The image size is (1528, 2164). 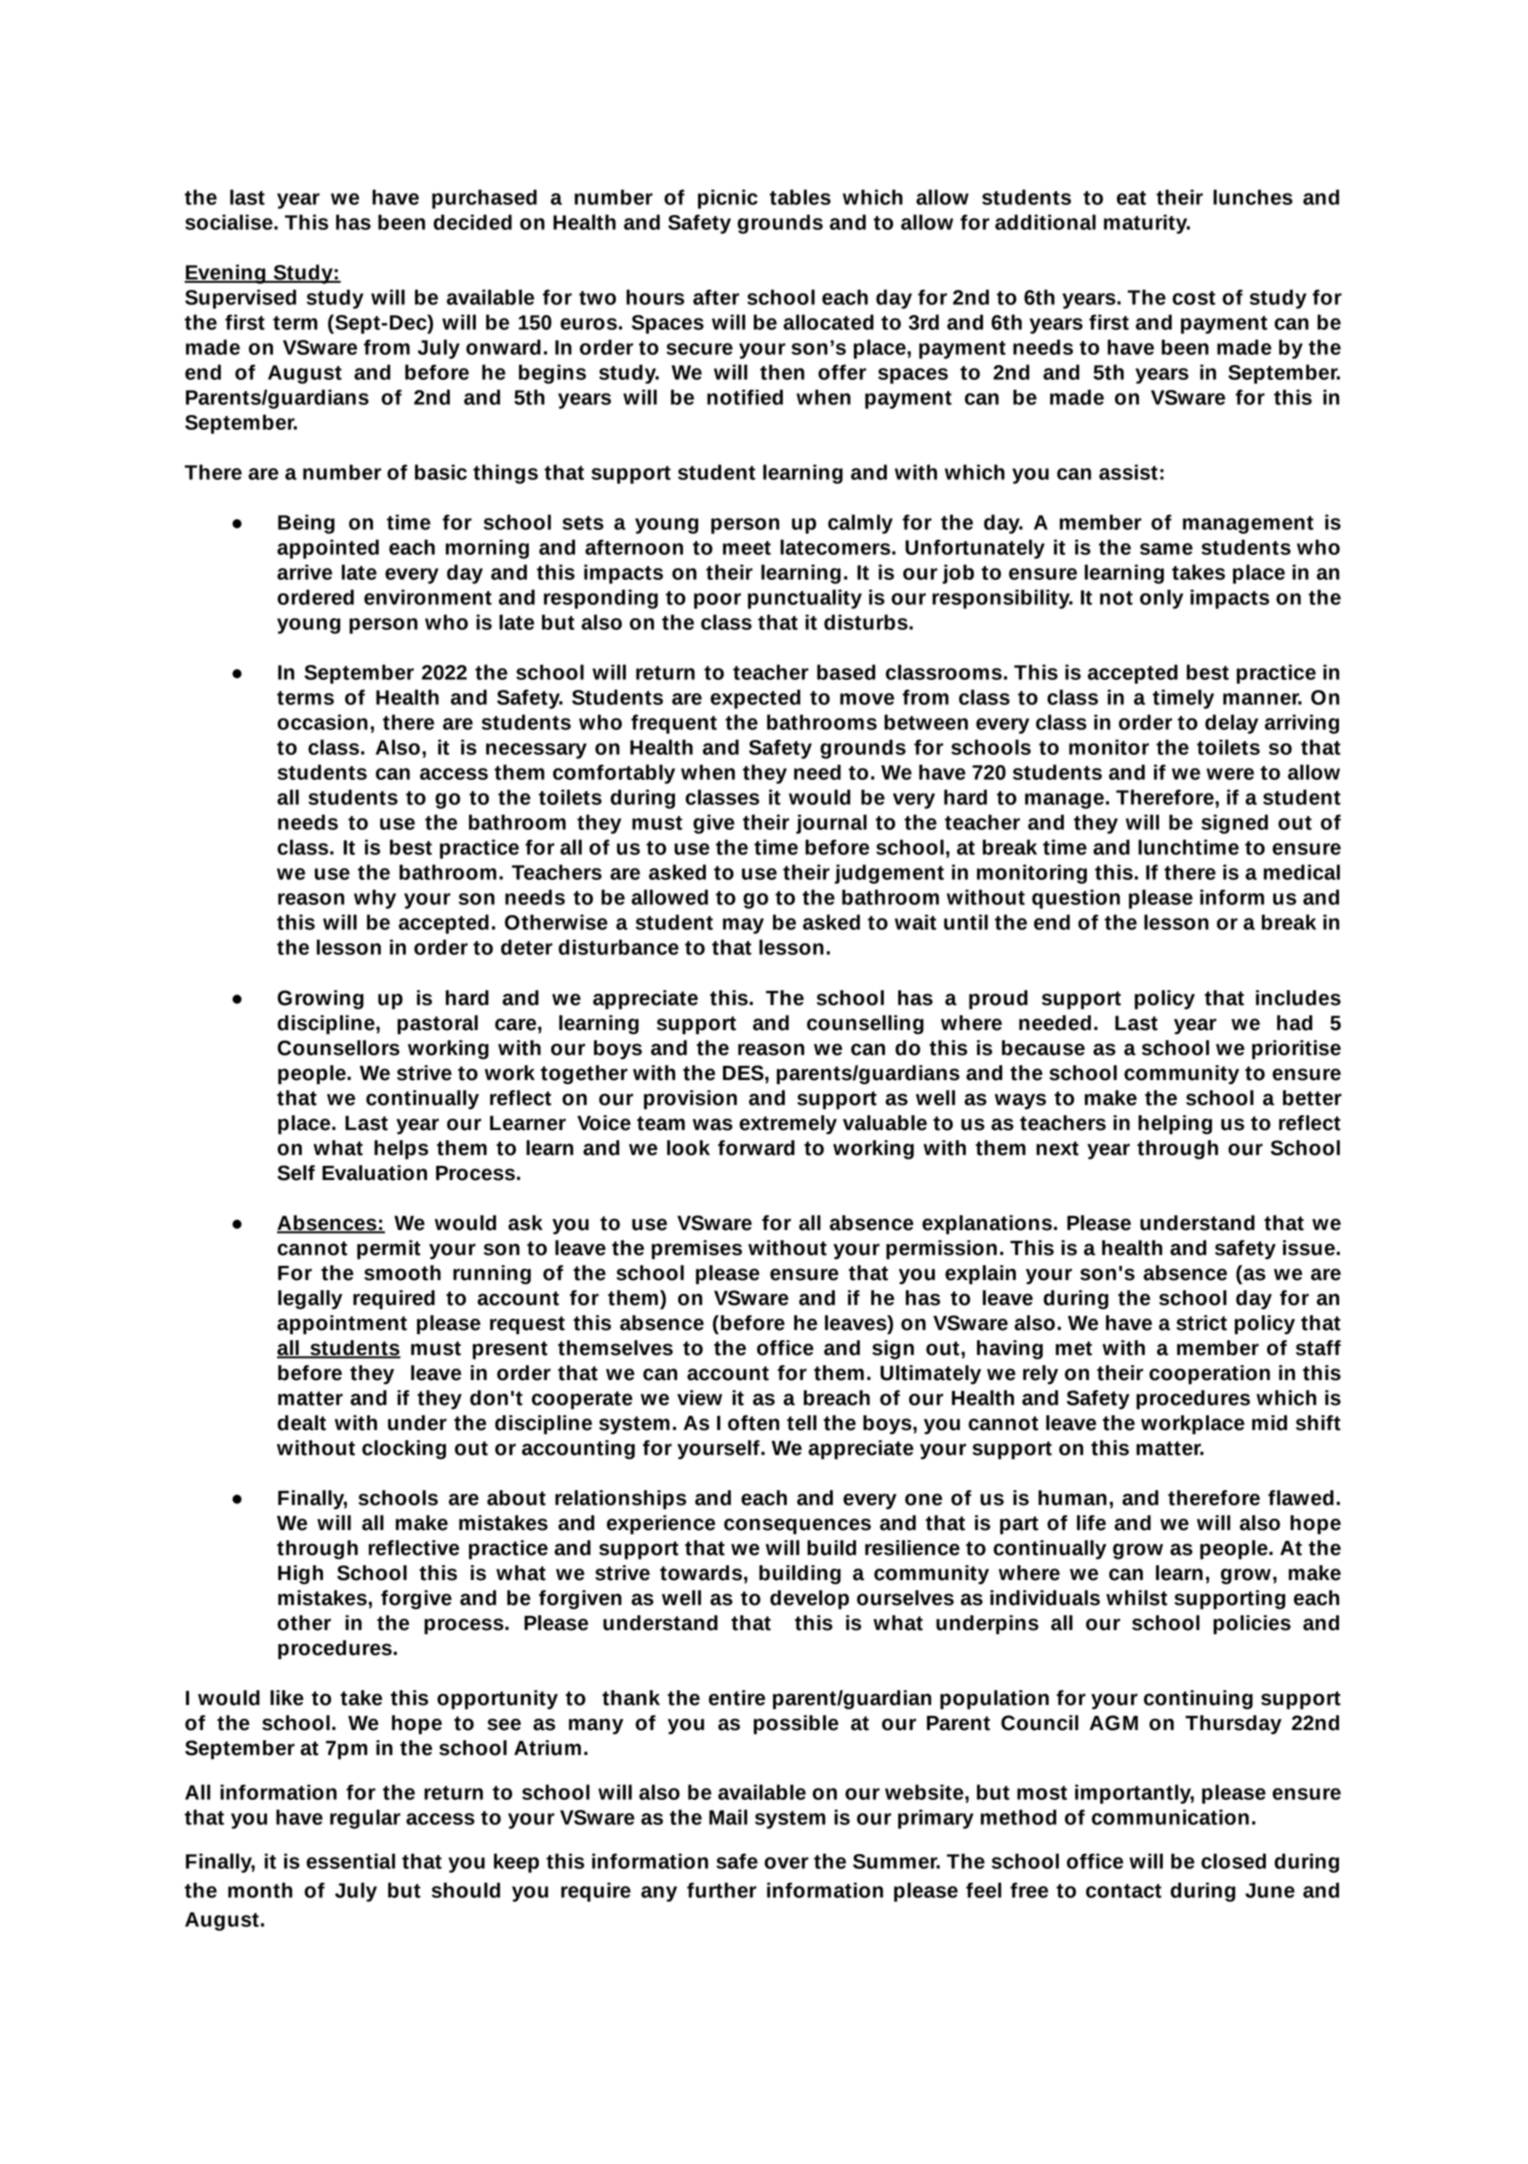 I want to click on essential, so click(x=350, y=1861).
